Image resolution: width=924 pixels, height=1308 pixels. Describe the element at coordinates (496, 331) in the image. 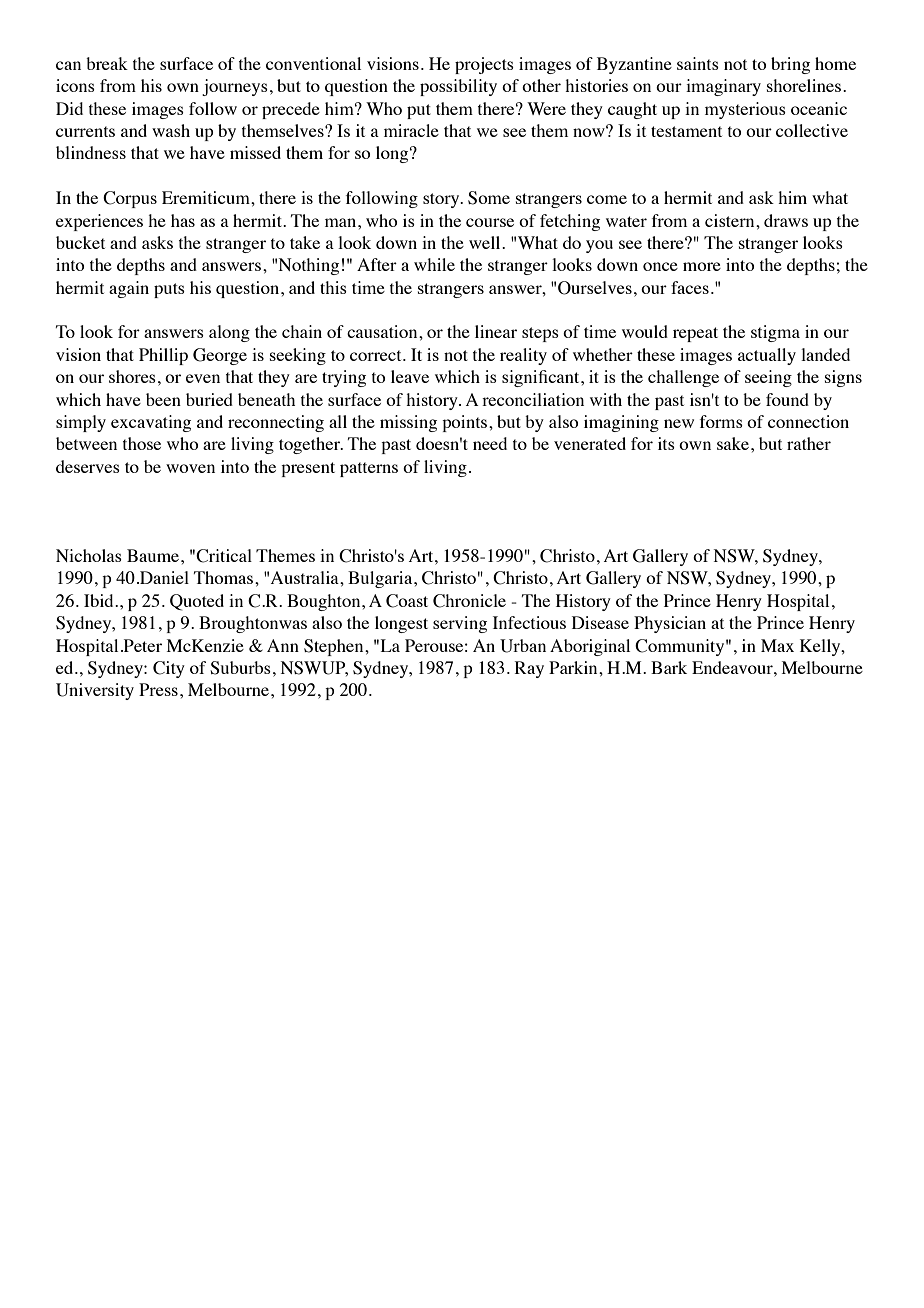

I see `linear` at that location.
